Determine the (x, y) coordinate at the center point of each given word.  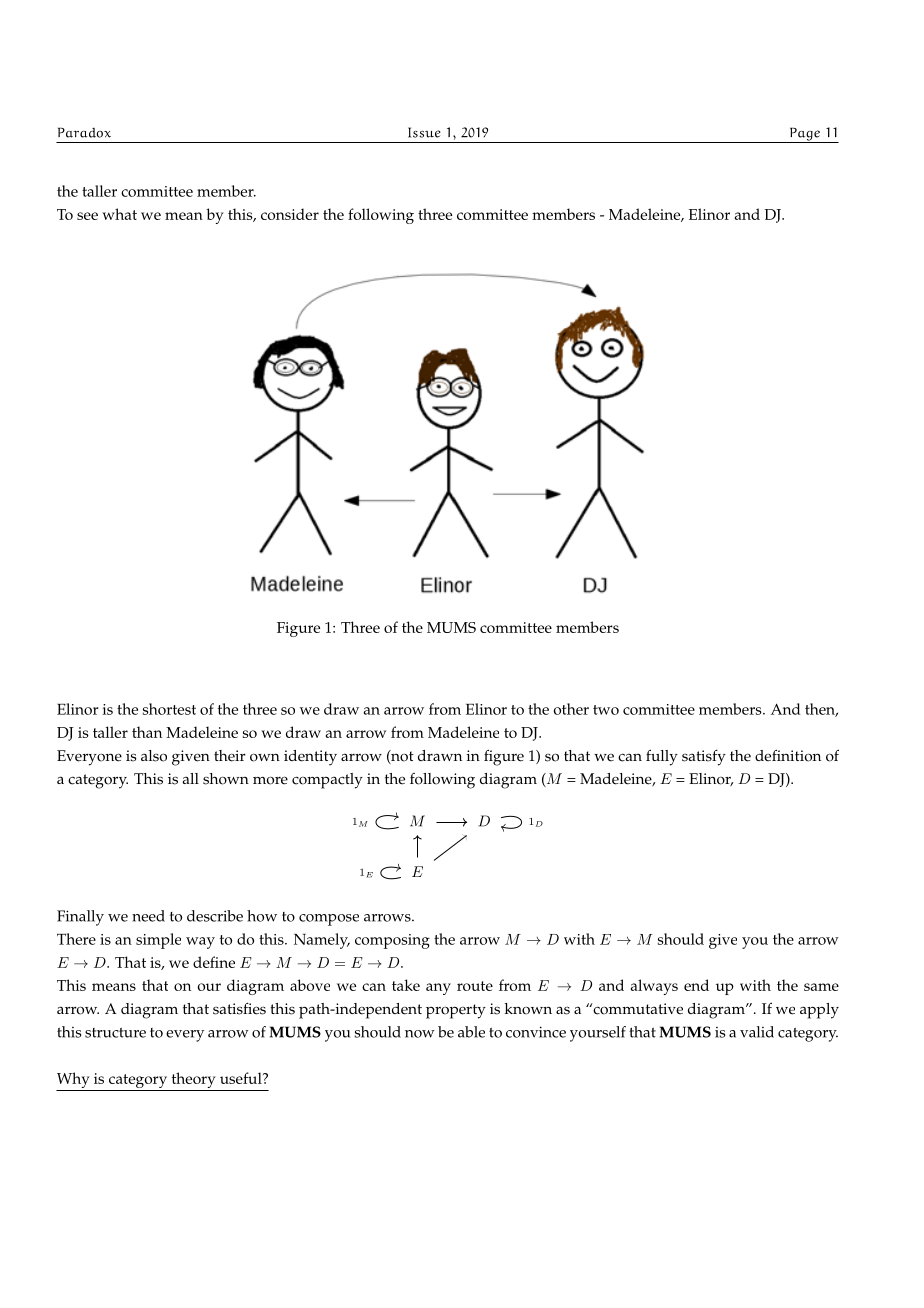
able (471, 1032)
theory (194, 1080)
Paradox (84, 132)
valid (757, 1032)
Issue (424, 132)
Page (804, 135)
